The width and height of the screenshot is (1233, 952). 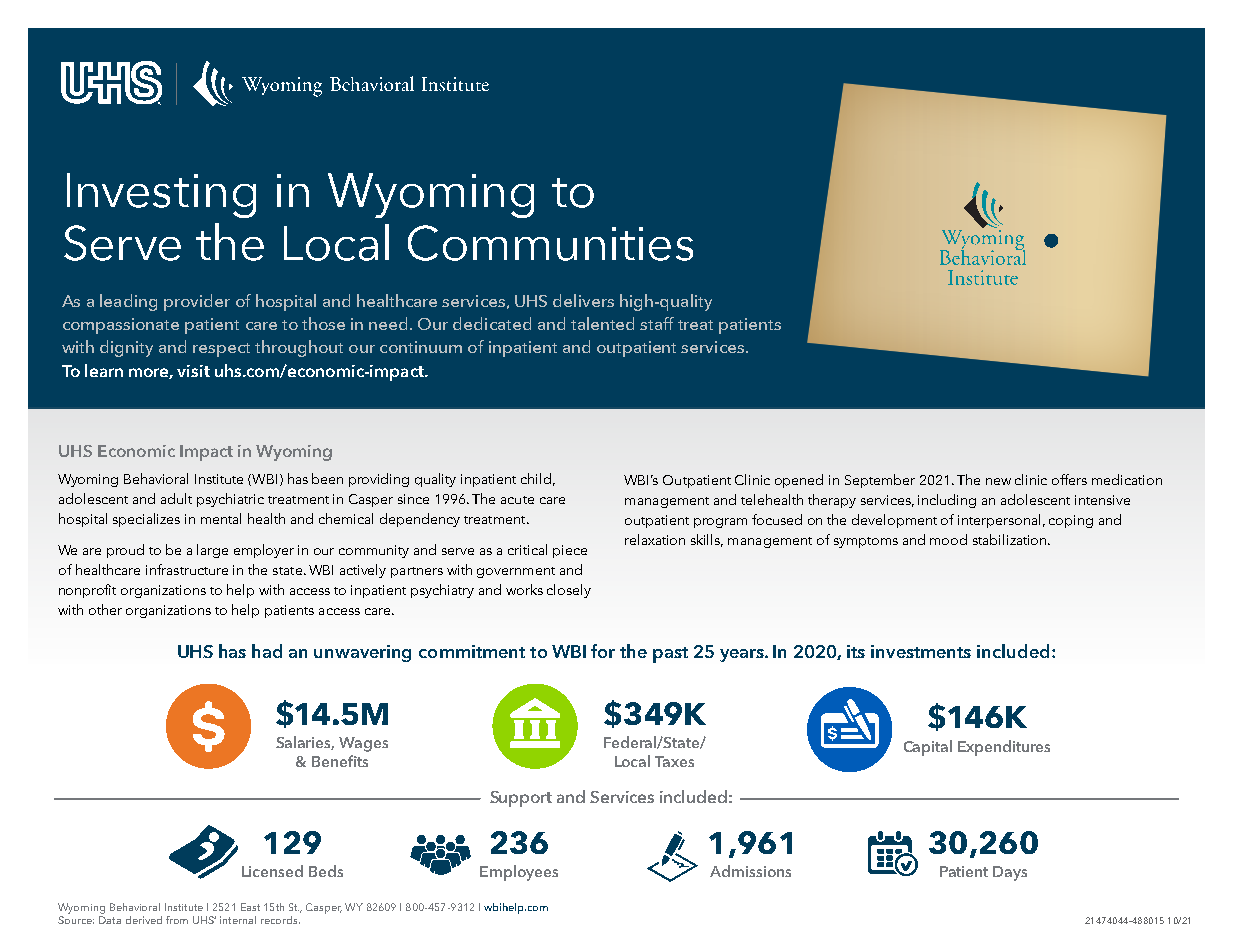 What do you see at coordinates (519, 873) in the screenshot?
I see `Employees` at bounding box center [519, 873].
